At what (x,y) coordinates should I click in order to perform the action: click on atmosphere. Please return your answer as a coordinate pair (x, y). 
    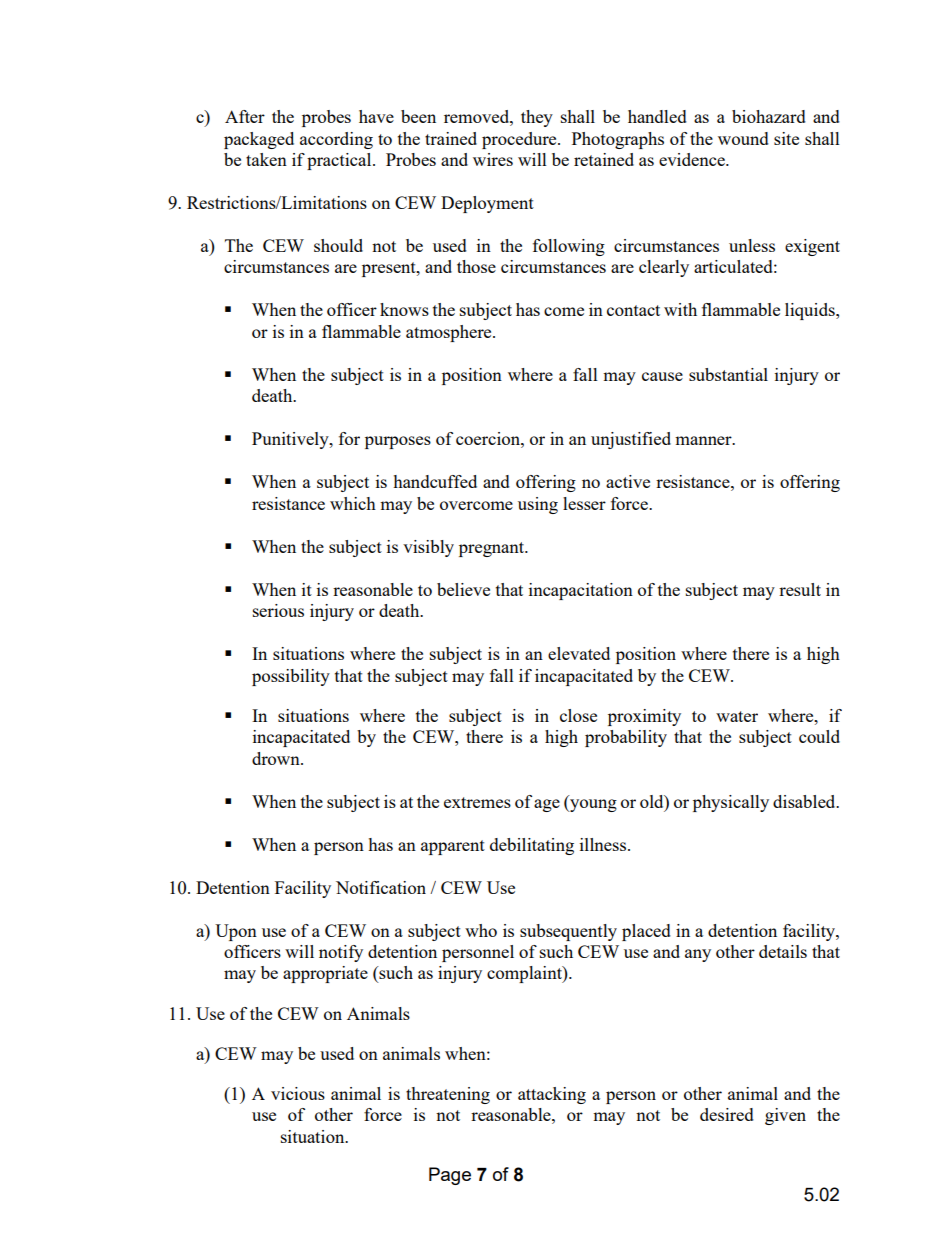
    Looking at the image, I should click on (450, 333).
